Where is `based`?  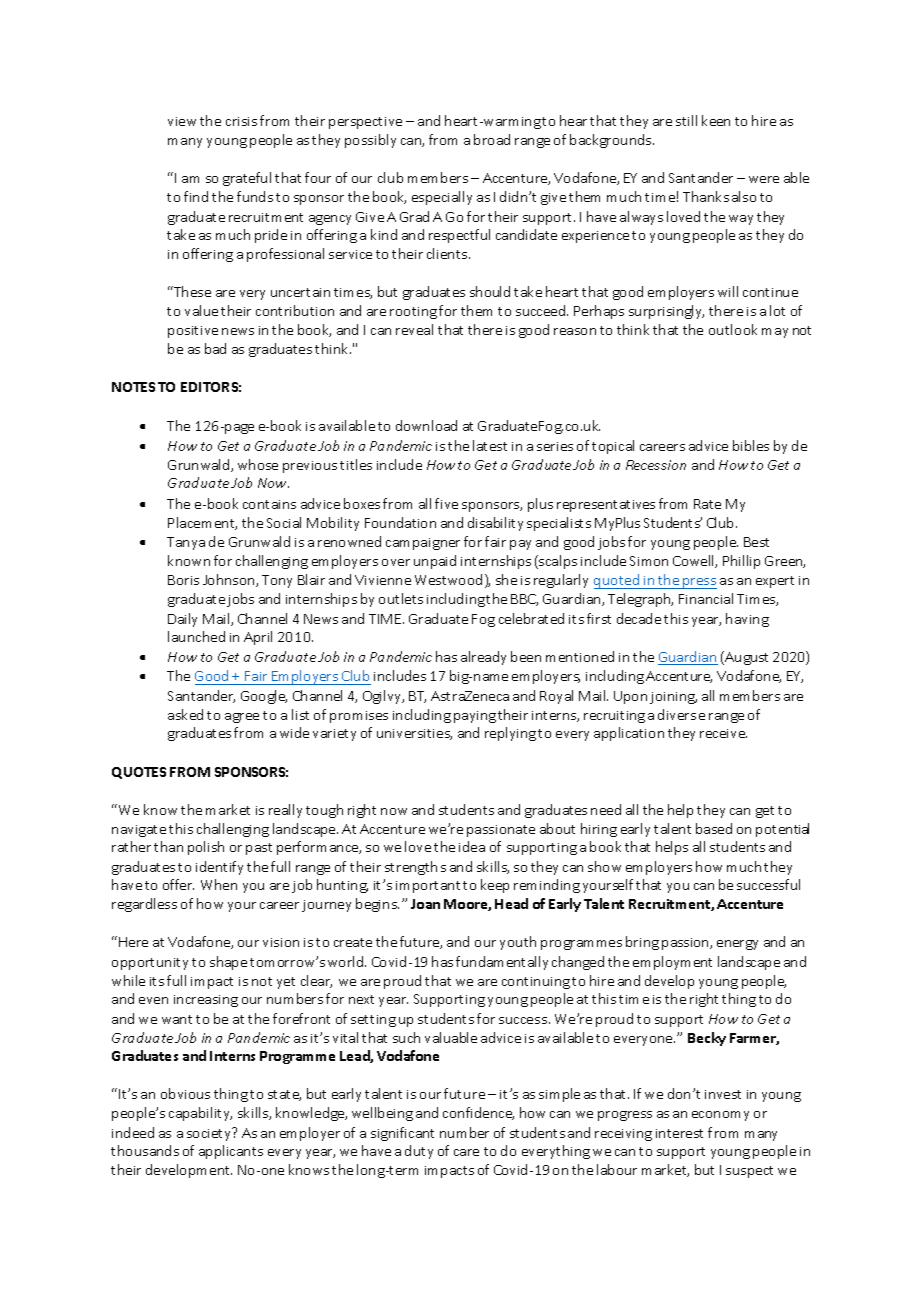
based is located at coordinates (714, 828).
